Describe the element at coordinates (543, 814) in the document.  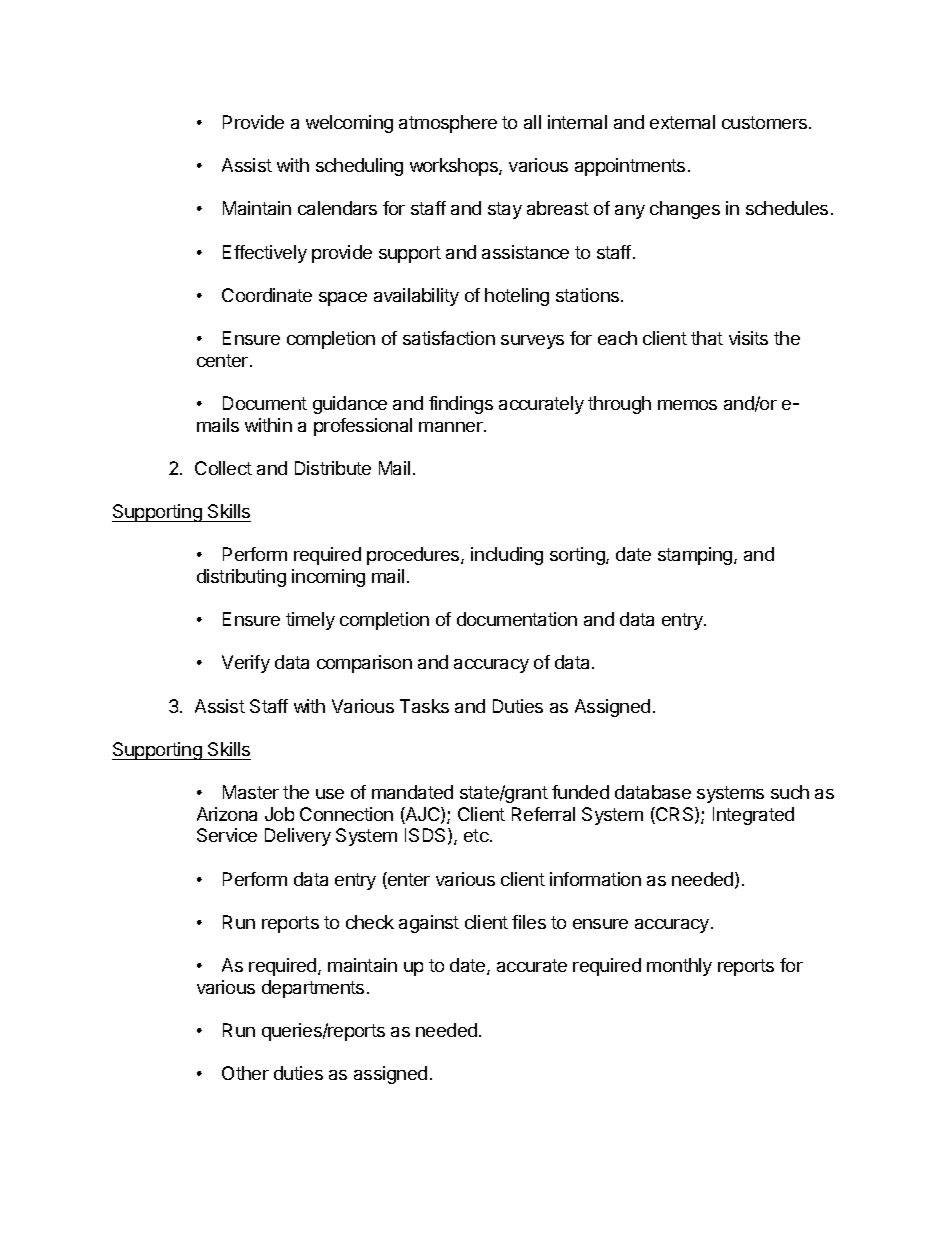
I see `Referral` at that location.
